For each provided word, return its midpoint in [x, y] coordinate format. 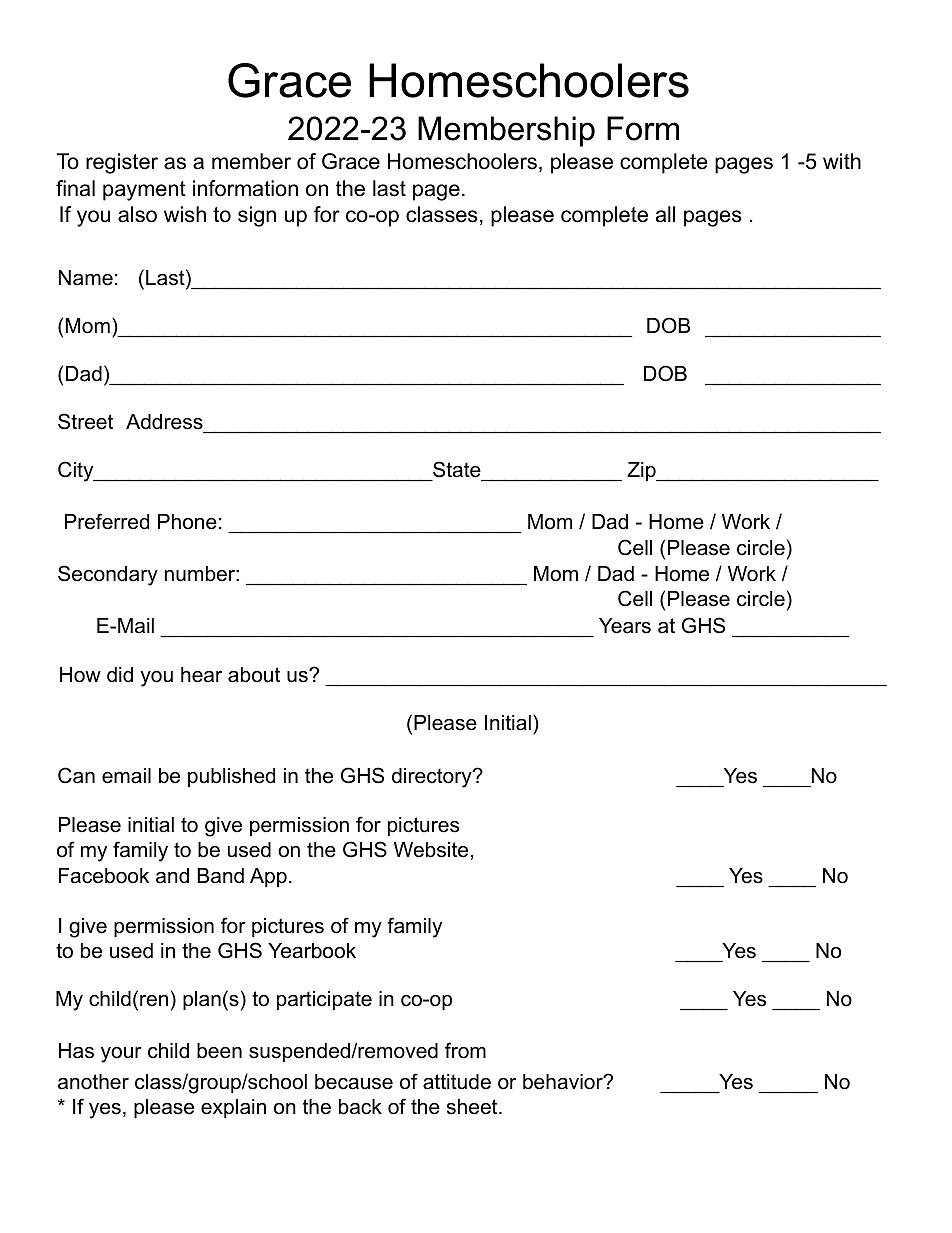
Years [625, 626]
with [842, 161]
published [231, 777]
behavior [564, 1082]
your [121, 1055]
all [665, 214]
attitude [457, 1082]
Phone [187, 522]
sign [257, 216]
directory [433, 778]
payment [144, 191]
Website [431, 850]
